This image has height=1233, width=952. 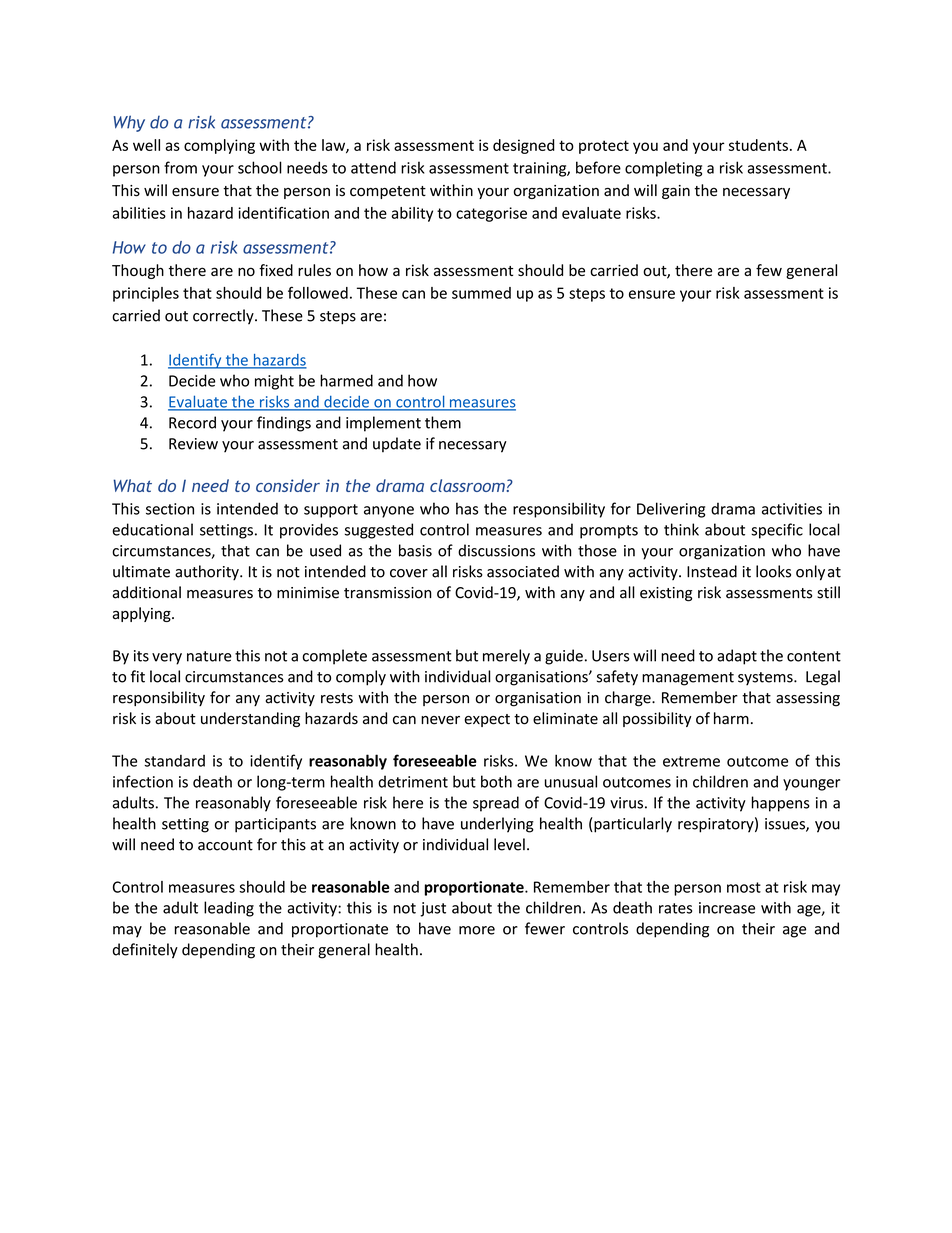 What do you see at coordinates (477, 930) in the image?
I see `more` at bounding box center [477, 930].
